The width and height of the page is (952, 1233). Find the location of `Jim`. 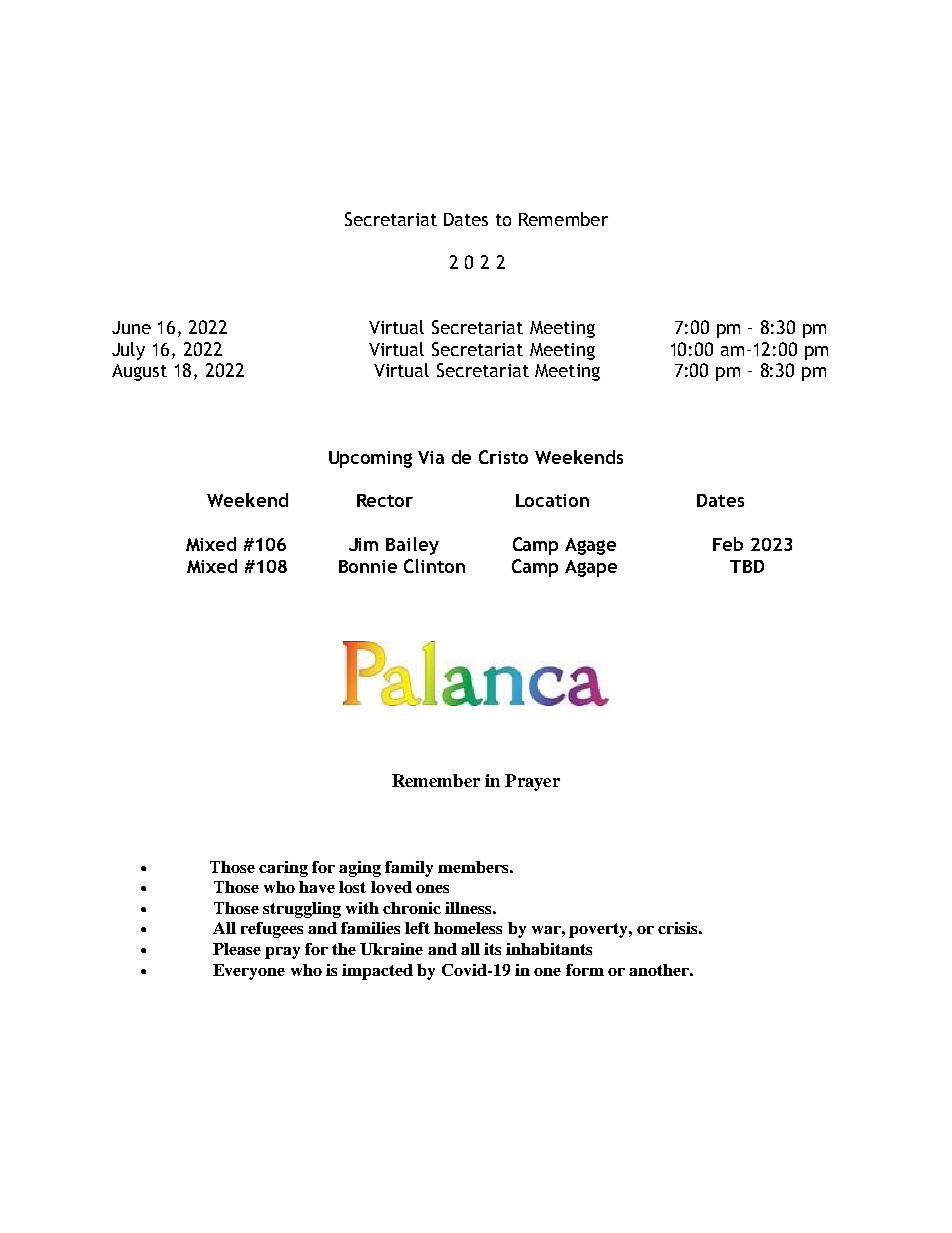

Jim is located at coordinates (363, 544).
